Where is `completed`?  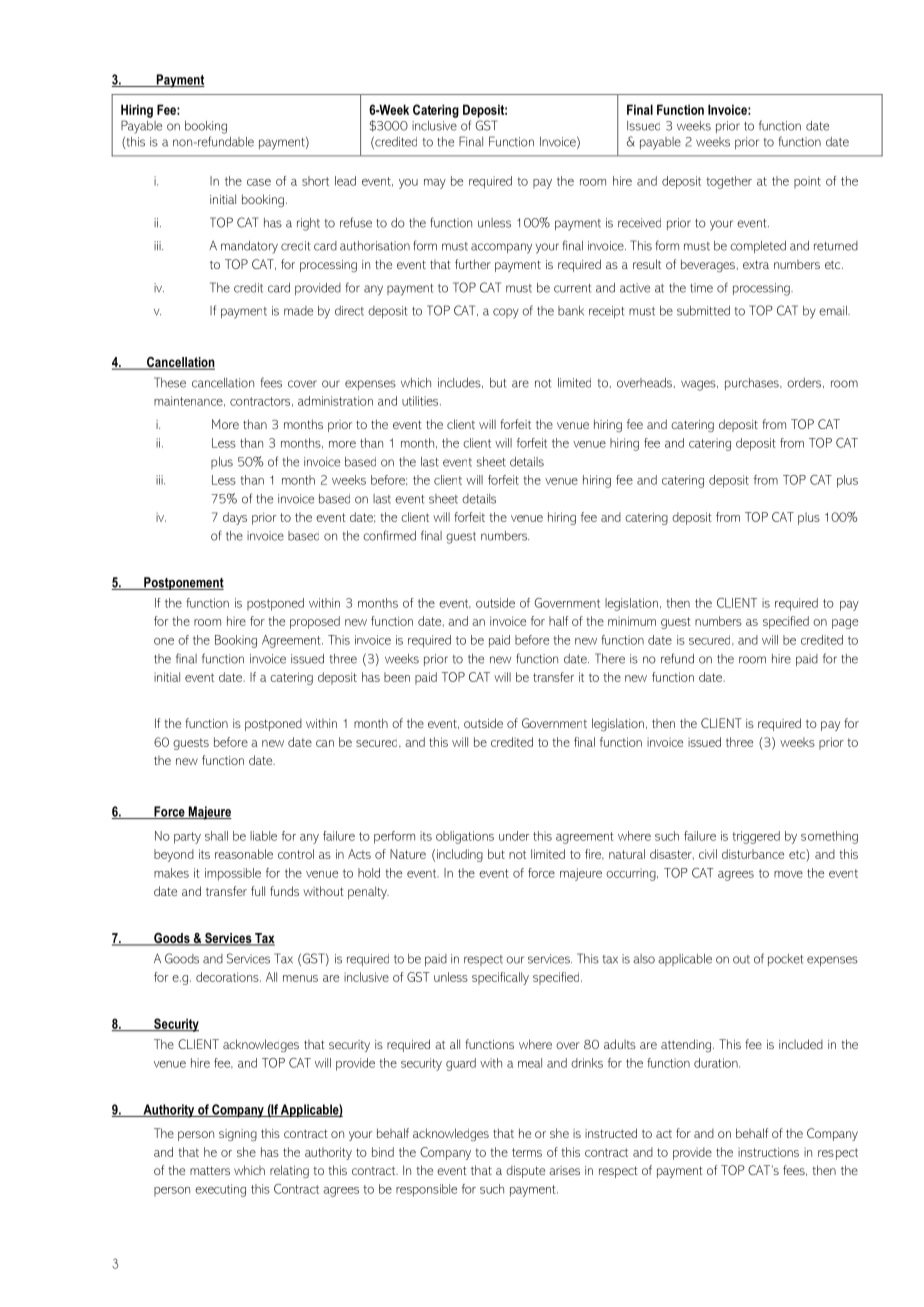 completed is located at coordinates (758, 247).
